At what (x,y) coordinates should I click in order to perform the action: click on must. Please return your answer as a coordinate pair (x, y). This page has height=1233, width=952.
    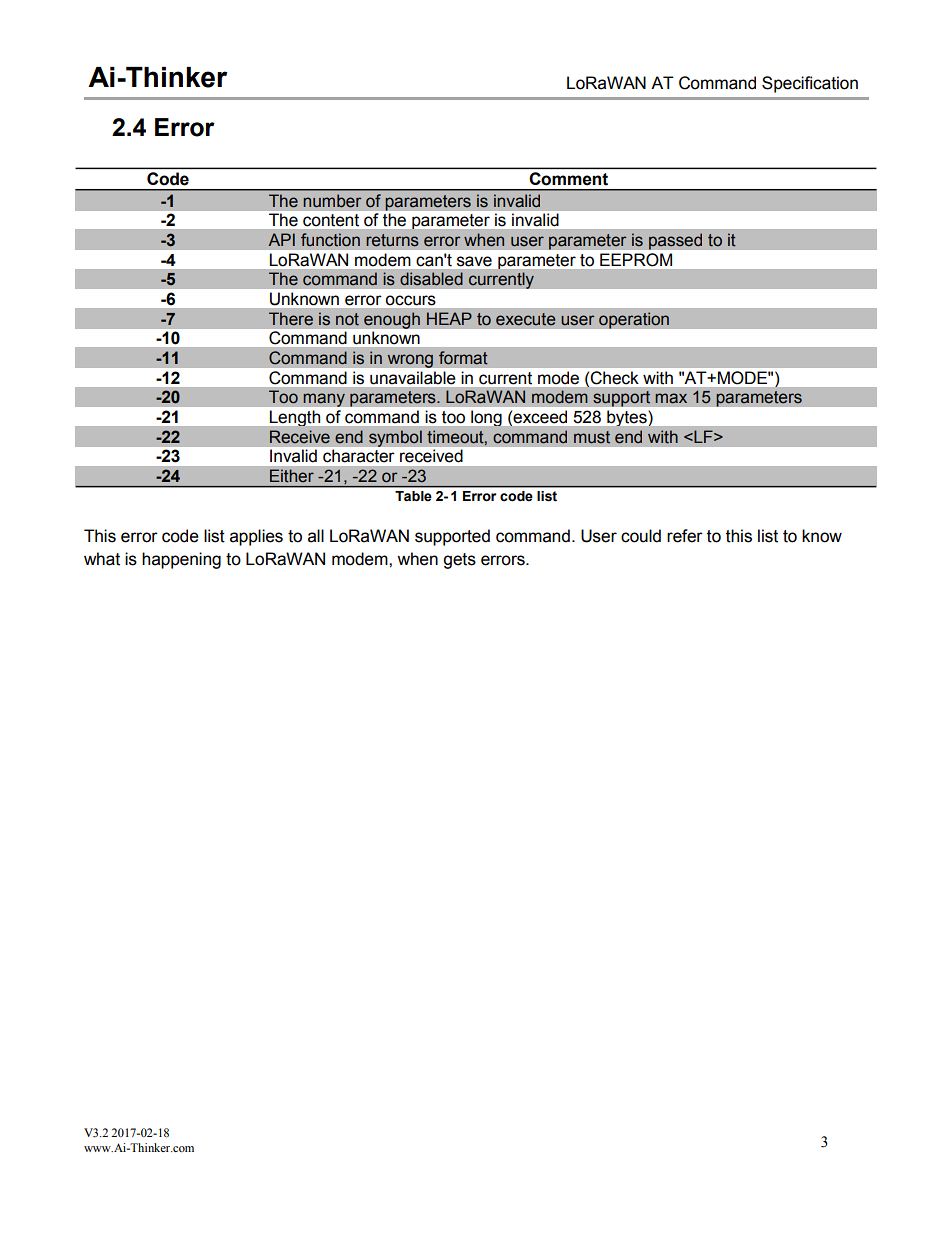
    Looking at the image, I should click on (592, 437).
